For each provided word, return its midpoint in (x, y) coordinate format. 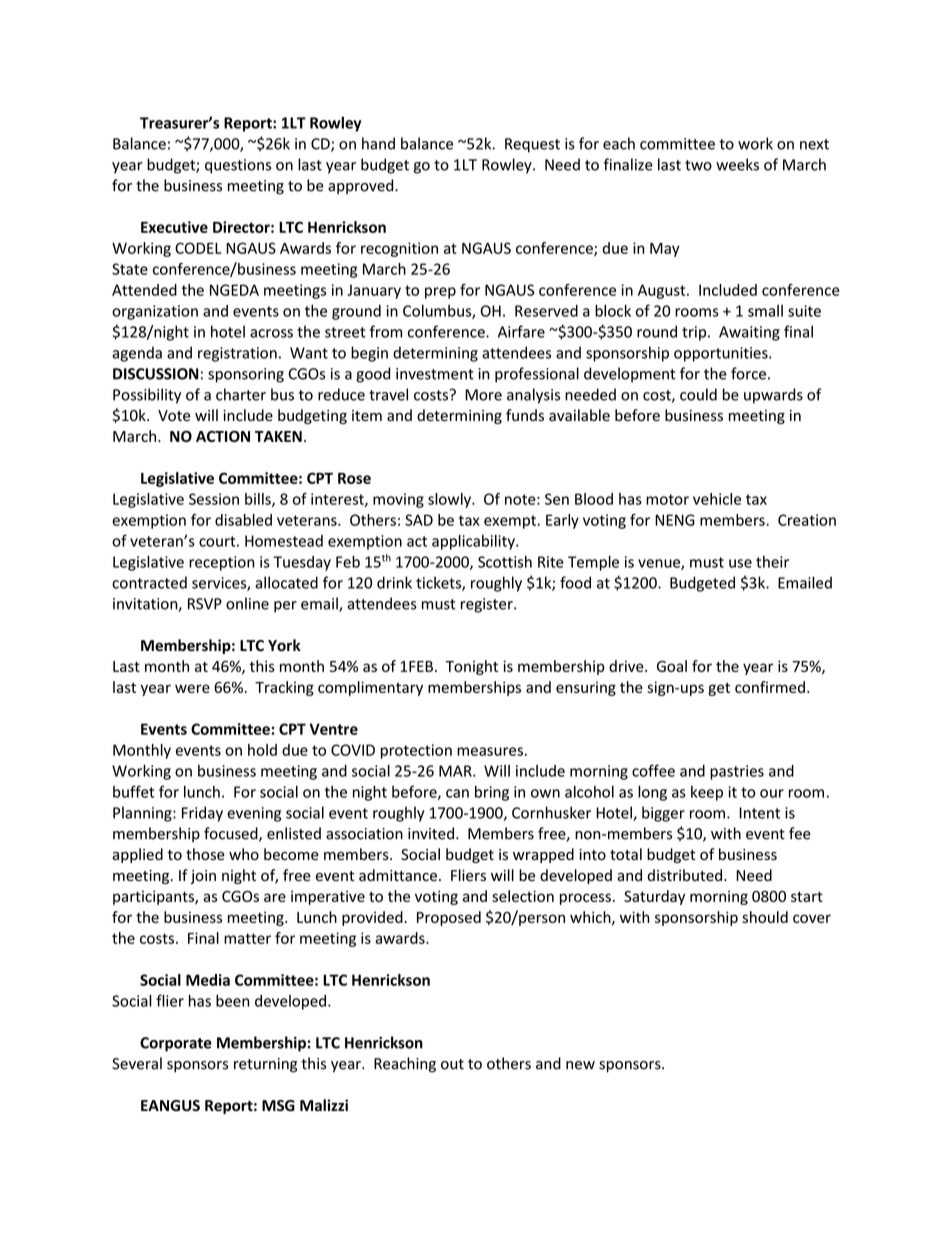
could (698, 394)
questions (238, 166)
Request (532, 145)
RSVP (205, 604)
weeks (737, 164)
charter (241, 394)
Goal (672, 666)
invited (431, 833)
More (483, 395)
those (205, 854)
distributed (686, 875)
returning (265, 1065)
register (488, 605)
